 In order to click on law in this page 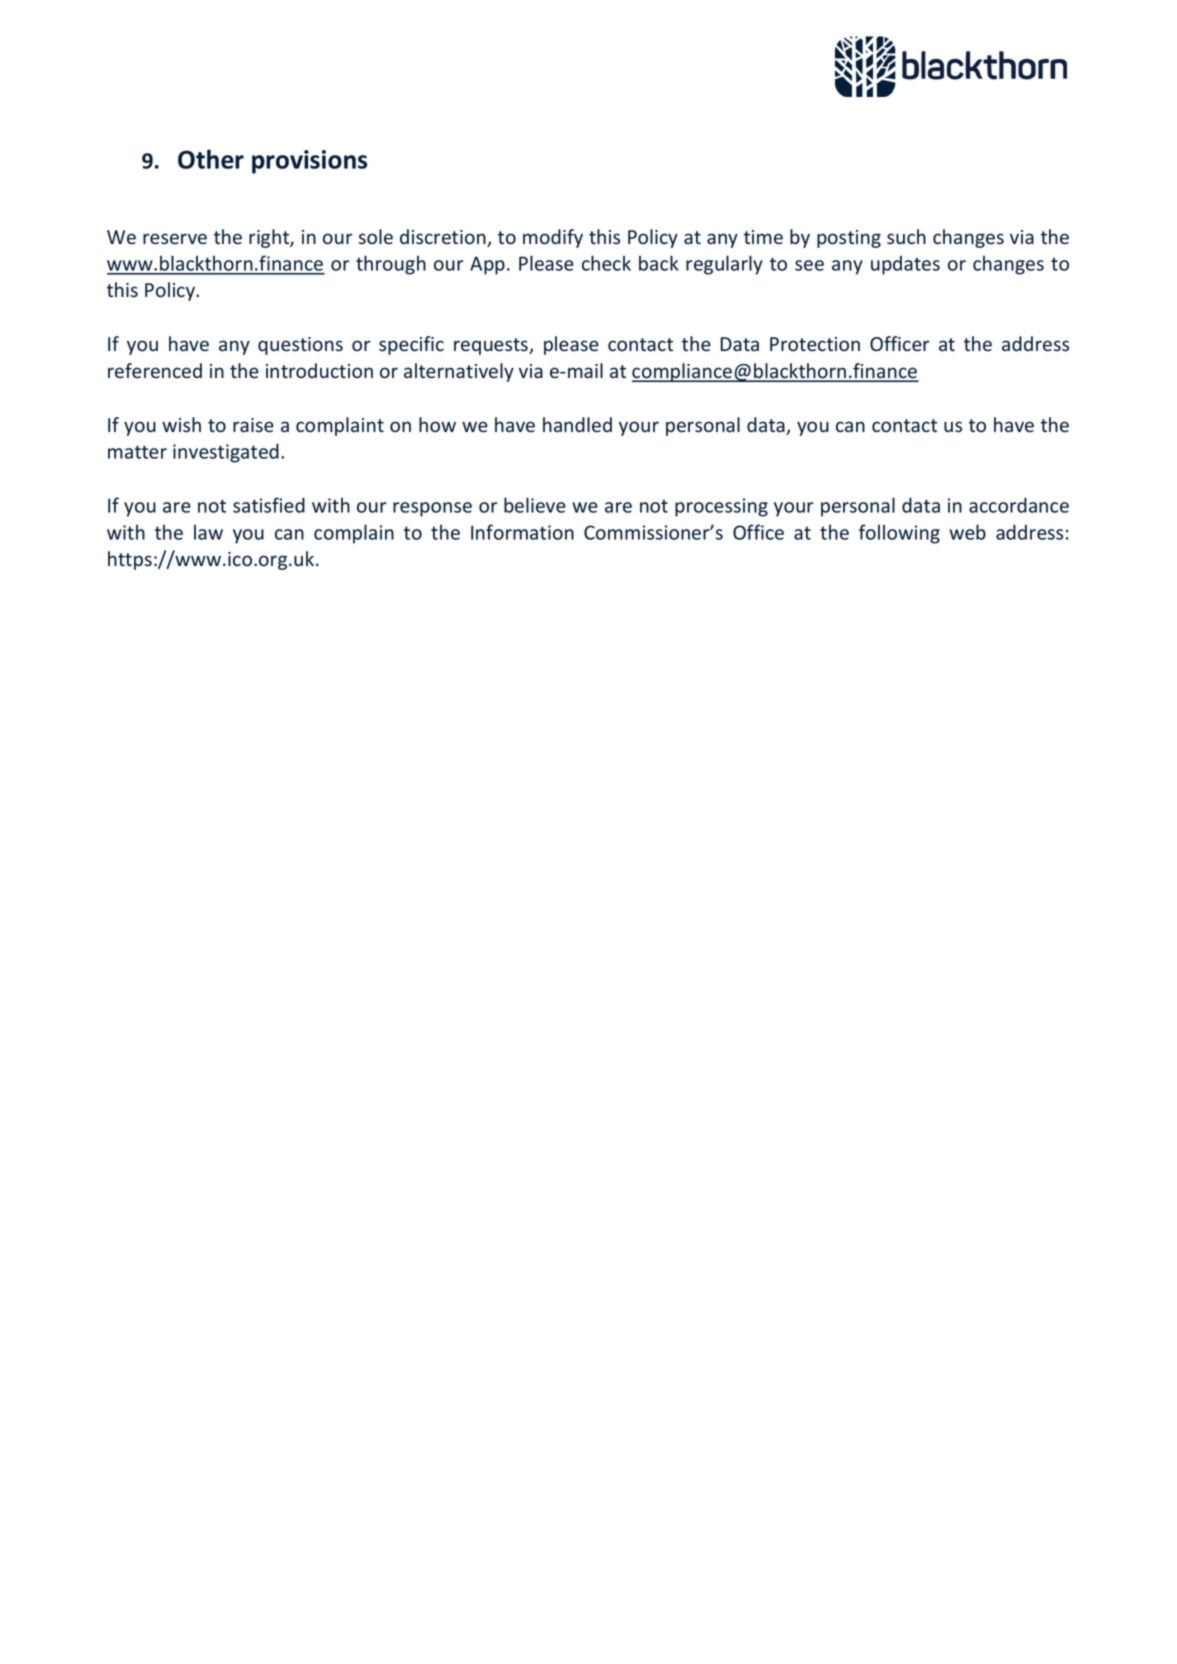, I will do `click(208, 532)`.
